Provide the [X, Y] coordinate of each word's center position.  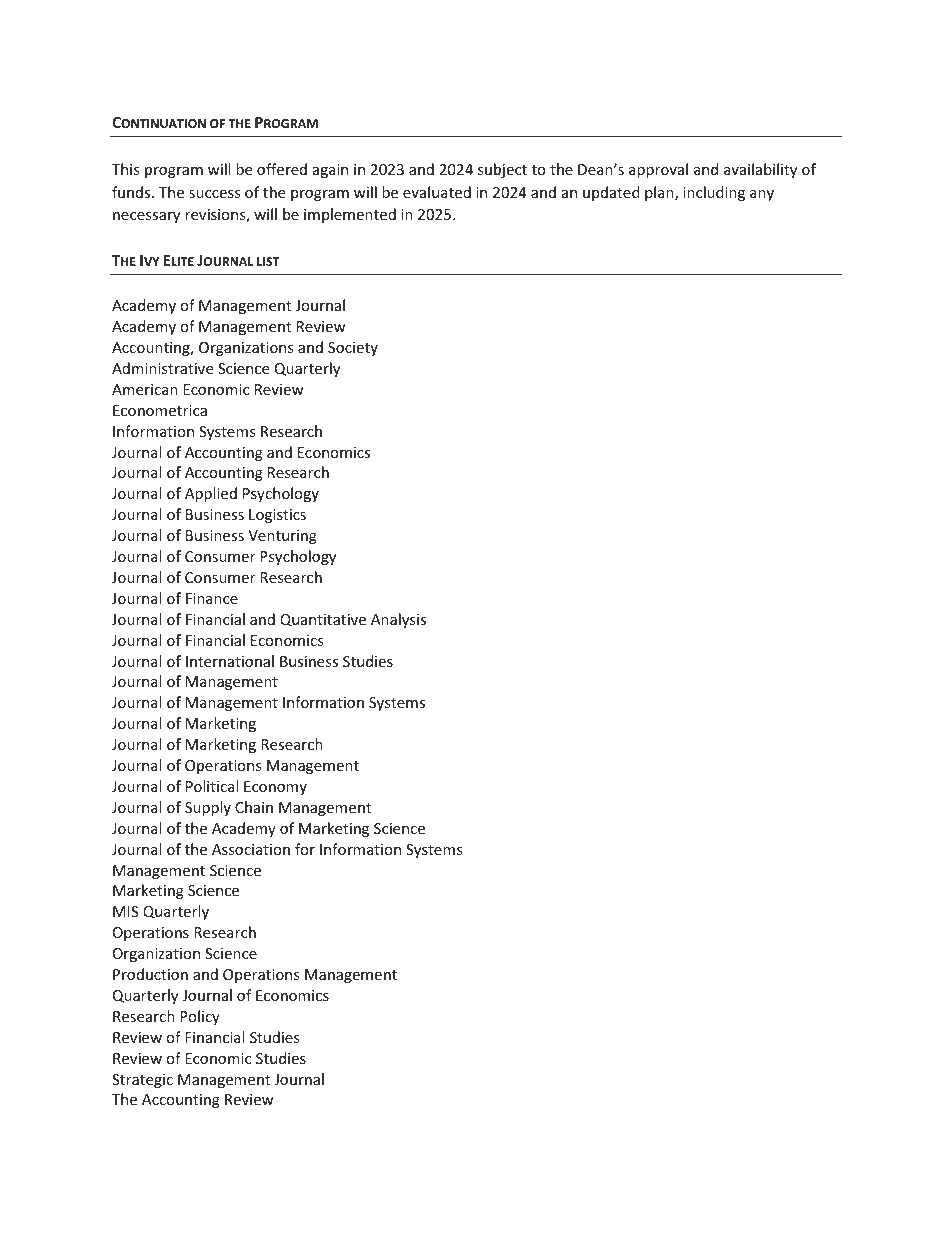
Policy [200, 1017]
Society [353, 349]
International [230, 661]
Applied [211, 494]
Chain [254, 807]
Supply [208, 808]
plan [660, 193]
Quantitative [323, 620]
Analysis [398, 620]
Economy [275, 788]
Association [251, 849]
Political [212, 786]
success [215, 194]
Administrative [162, 368]
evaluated [437, 192]
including [714, 193]
